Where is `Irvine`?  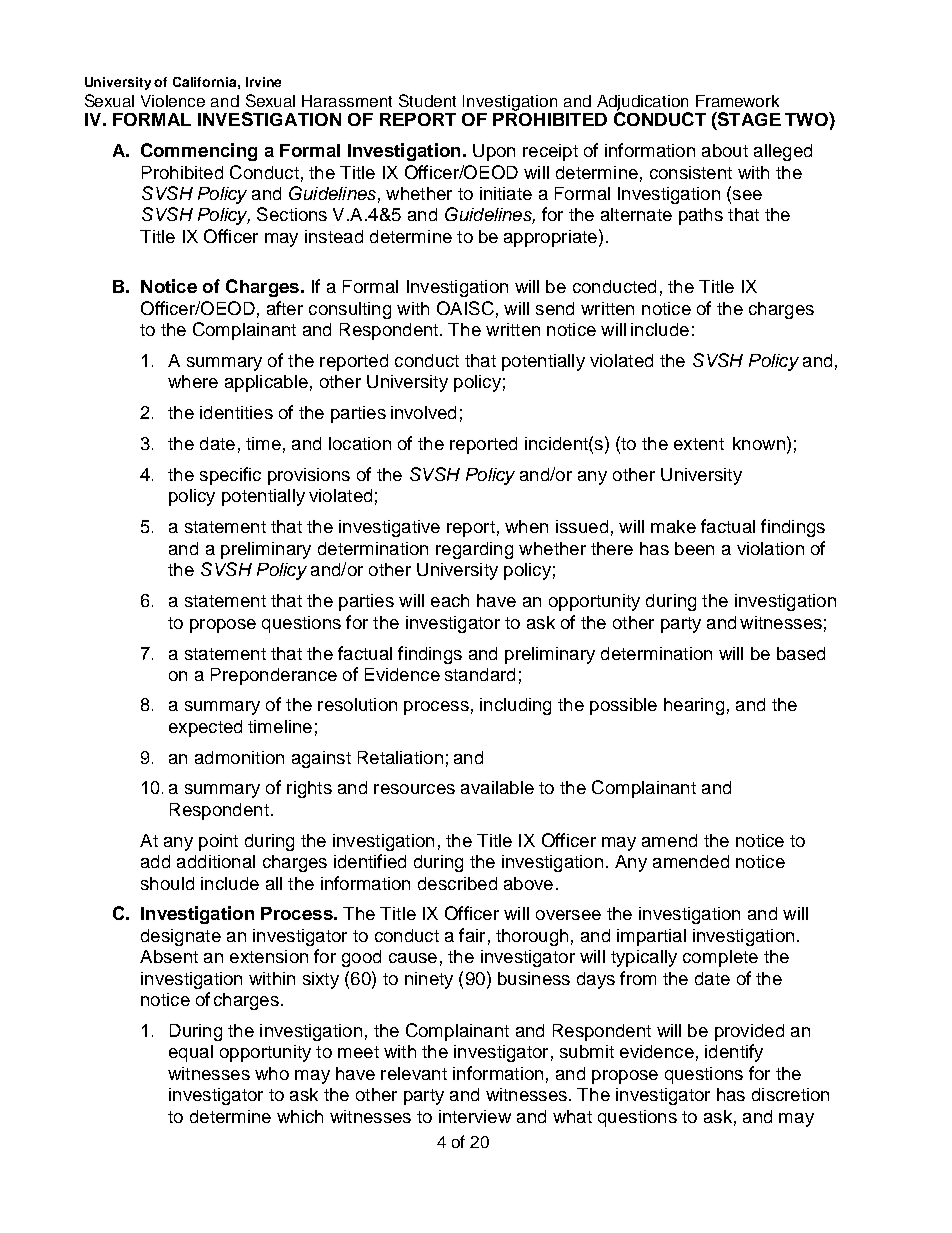
Irvine is located at coordinates (263, 82).
